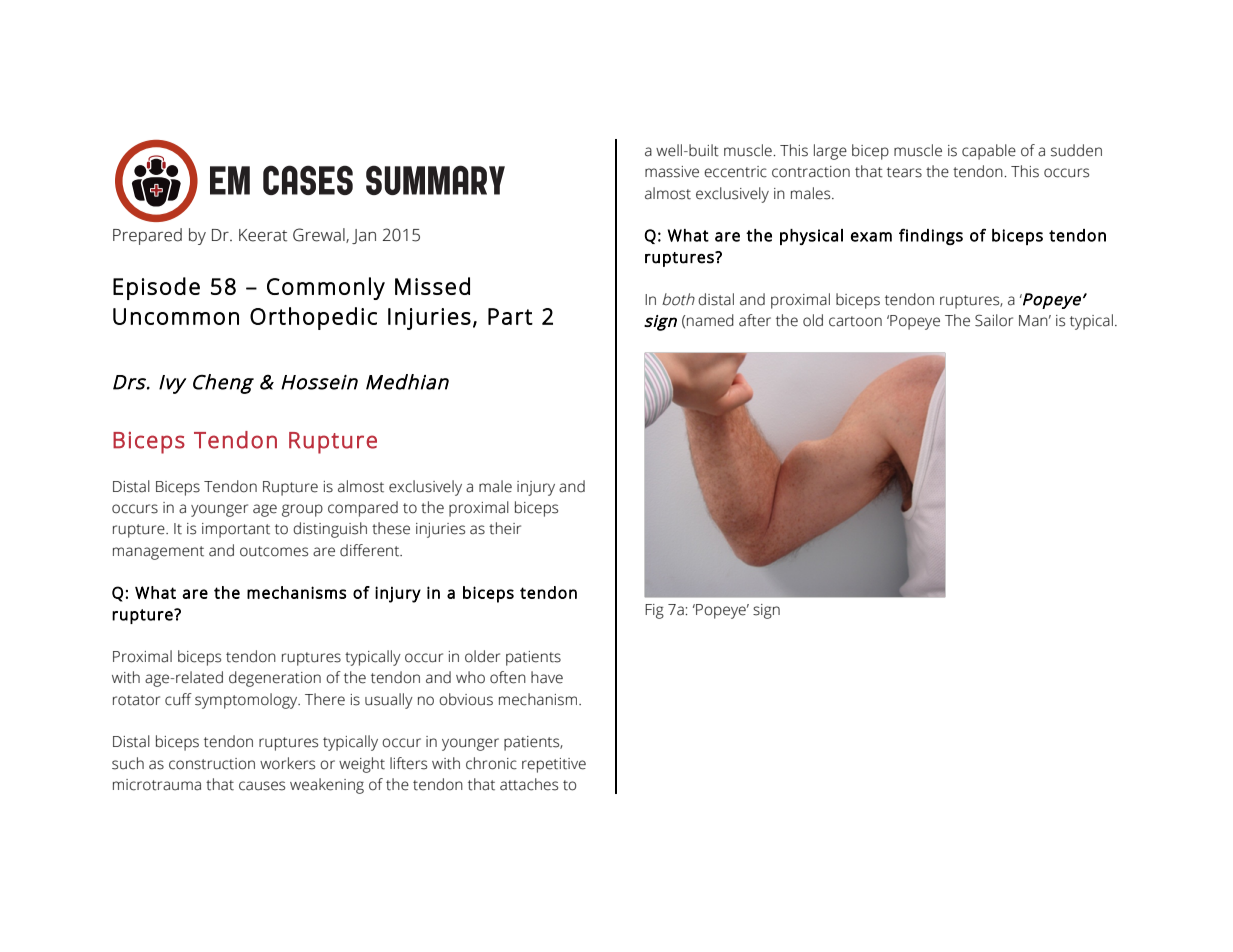 The height and width of the screenshot is (952, 1233). Describe the element at coordinates (554, 765) in the screenshot. I see `repetitive` at that location.
